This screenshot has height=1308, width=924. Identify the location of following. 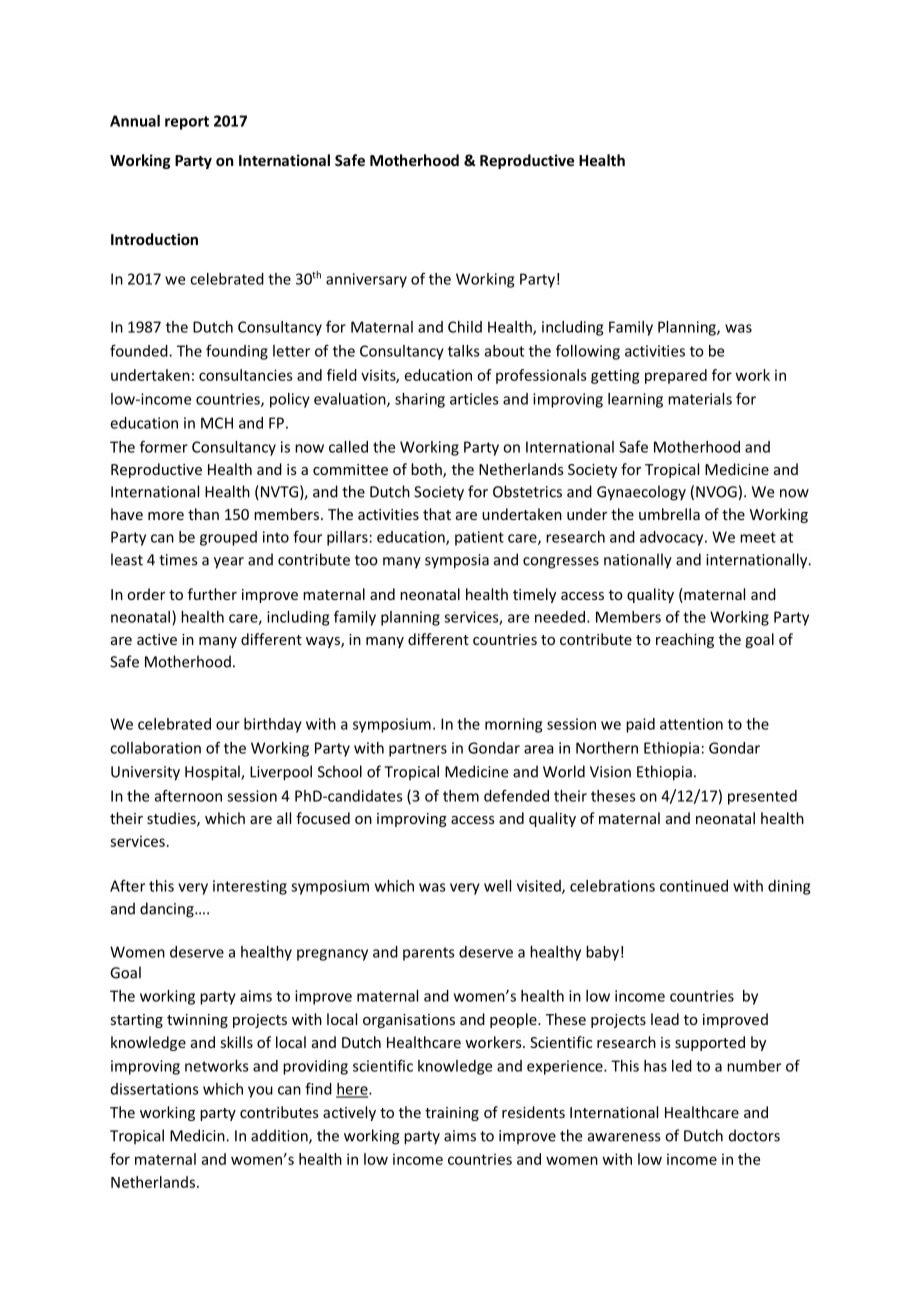
(588, 352).
